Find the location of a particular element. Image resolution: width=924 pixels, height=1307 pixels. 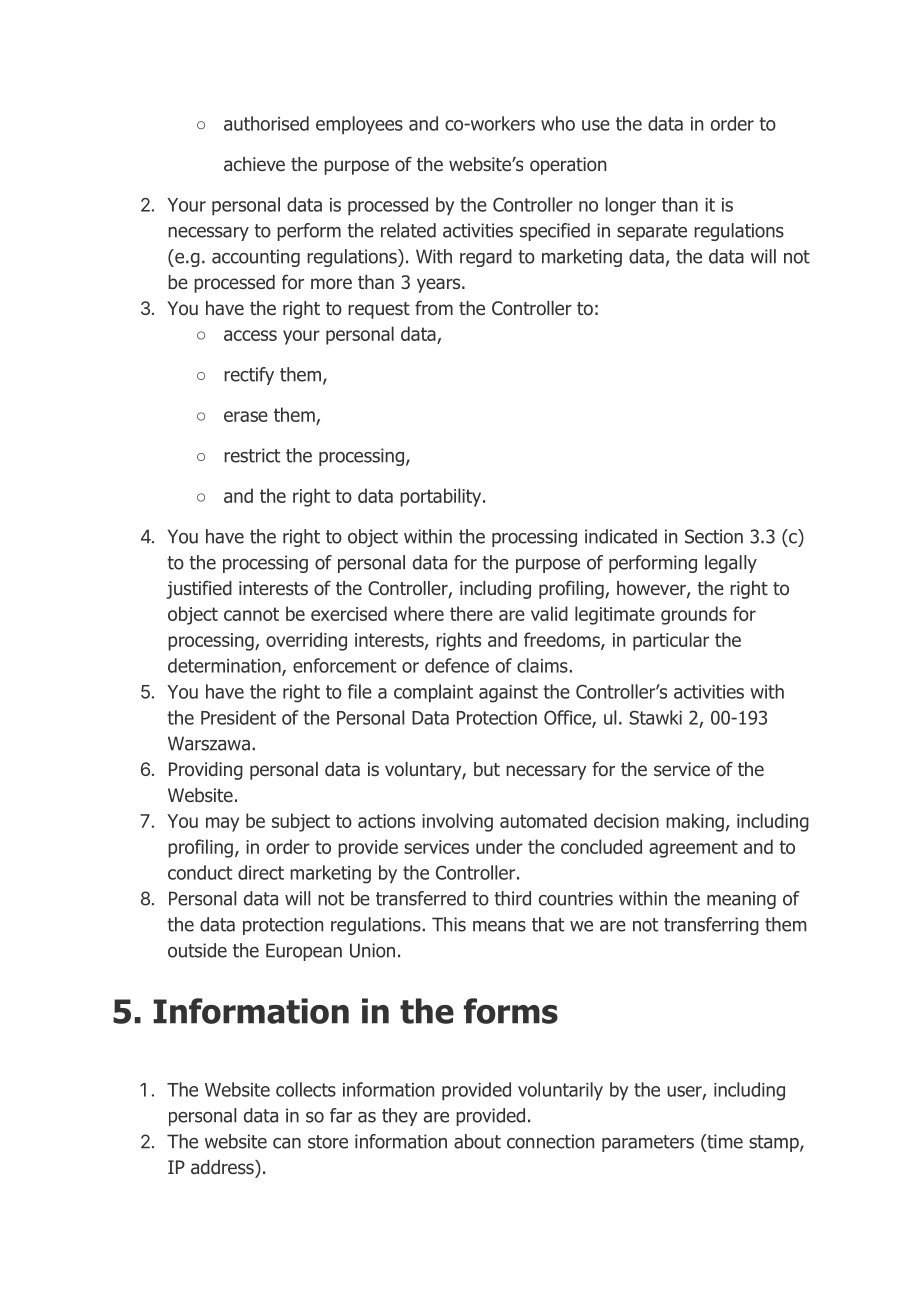

third is located at coordinates (512, 898).
